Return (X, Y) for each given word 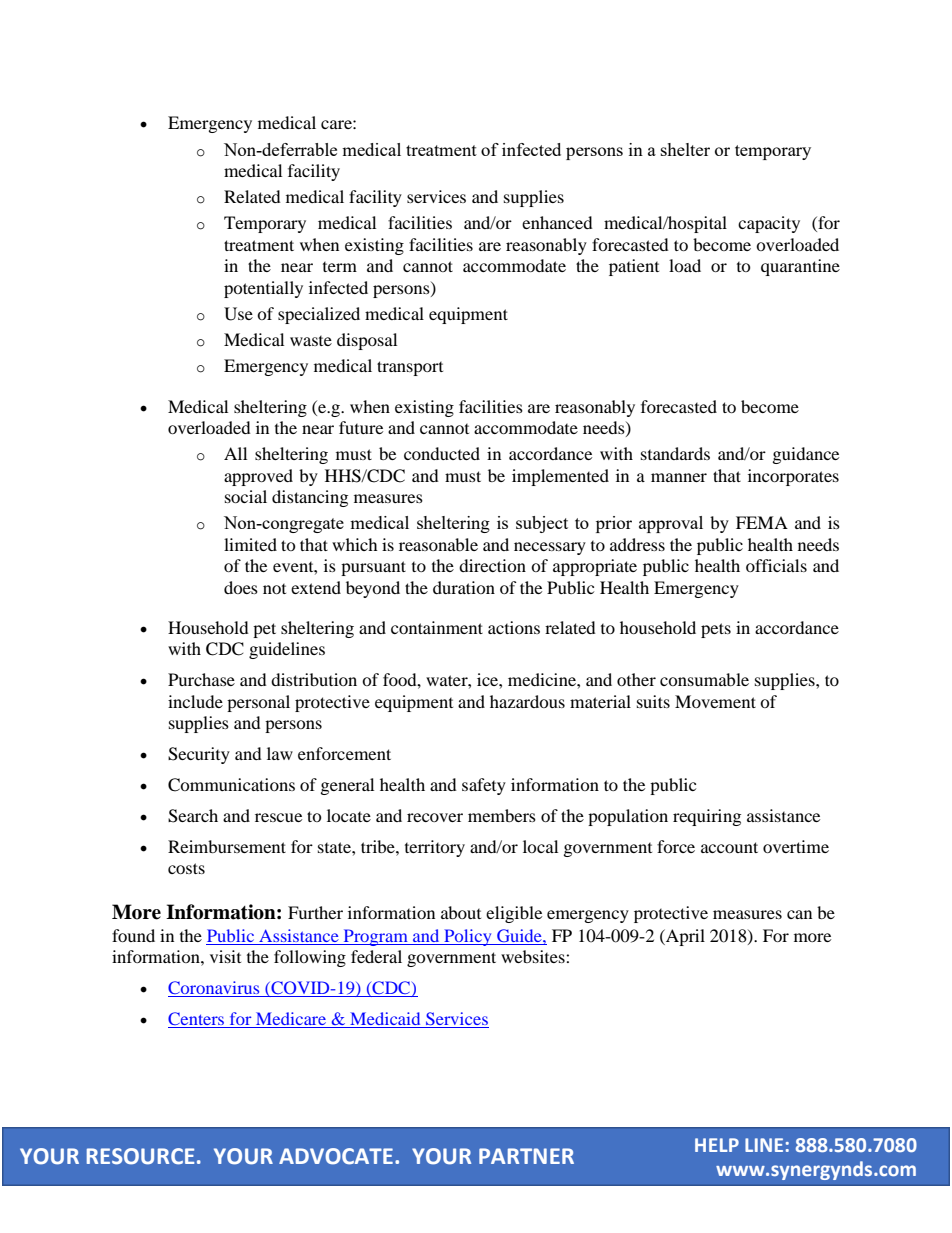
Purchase (201, 679)
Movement (715, 701)
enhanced (557, 222)
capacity (769, 224)
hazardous (527, 701)
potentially (263, 289)
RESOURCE (140, 1156)
